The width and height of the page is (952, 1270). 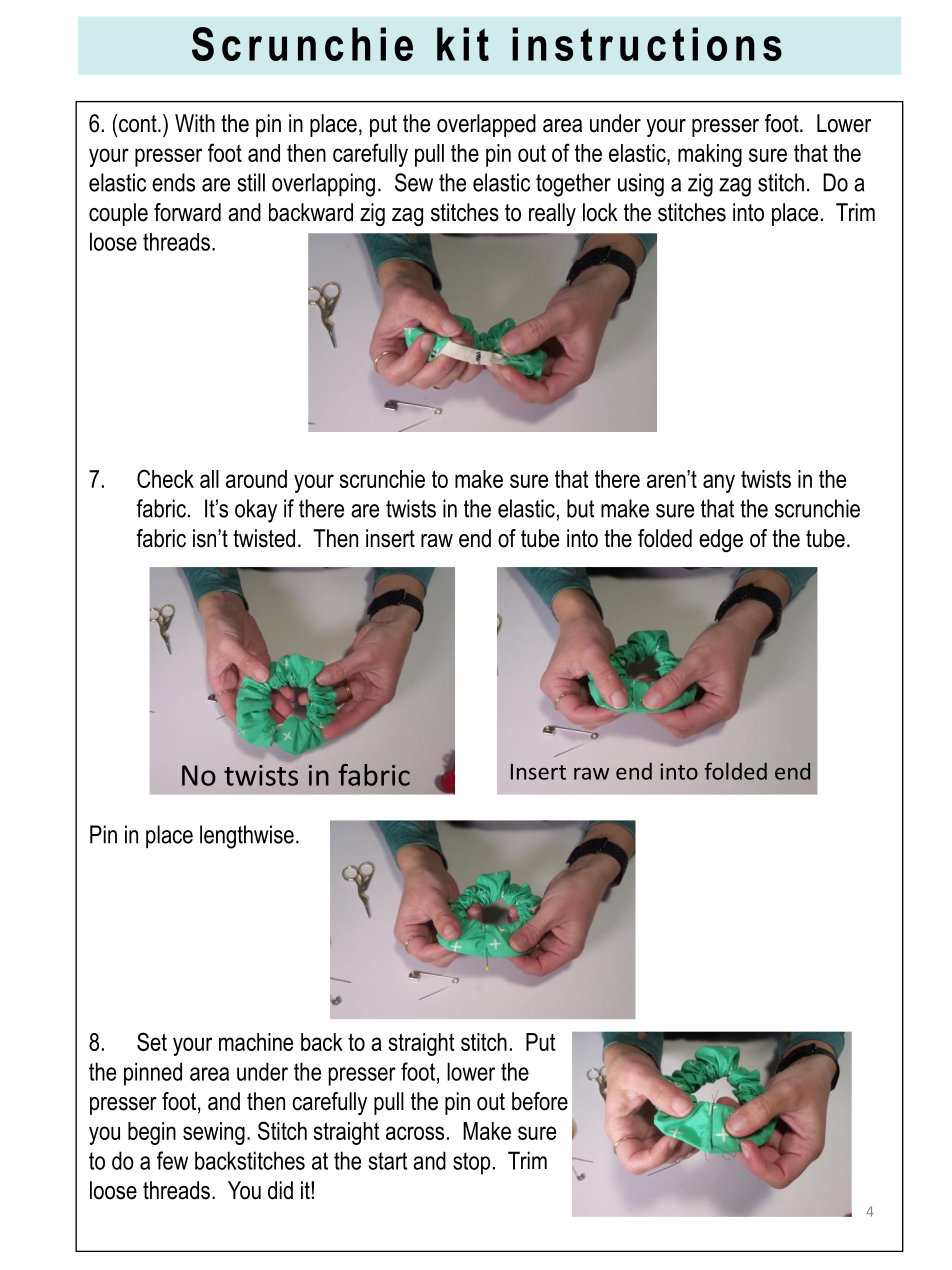 What do you see at coordinates (172, 1160) in the page?
I see `few` at bounding box center [172, 1160].
